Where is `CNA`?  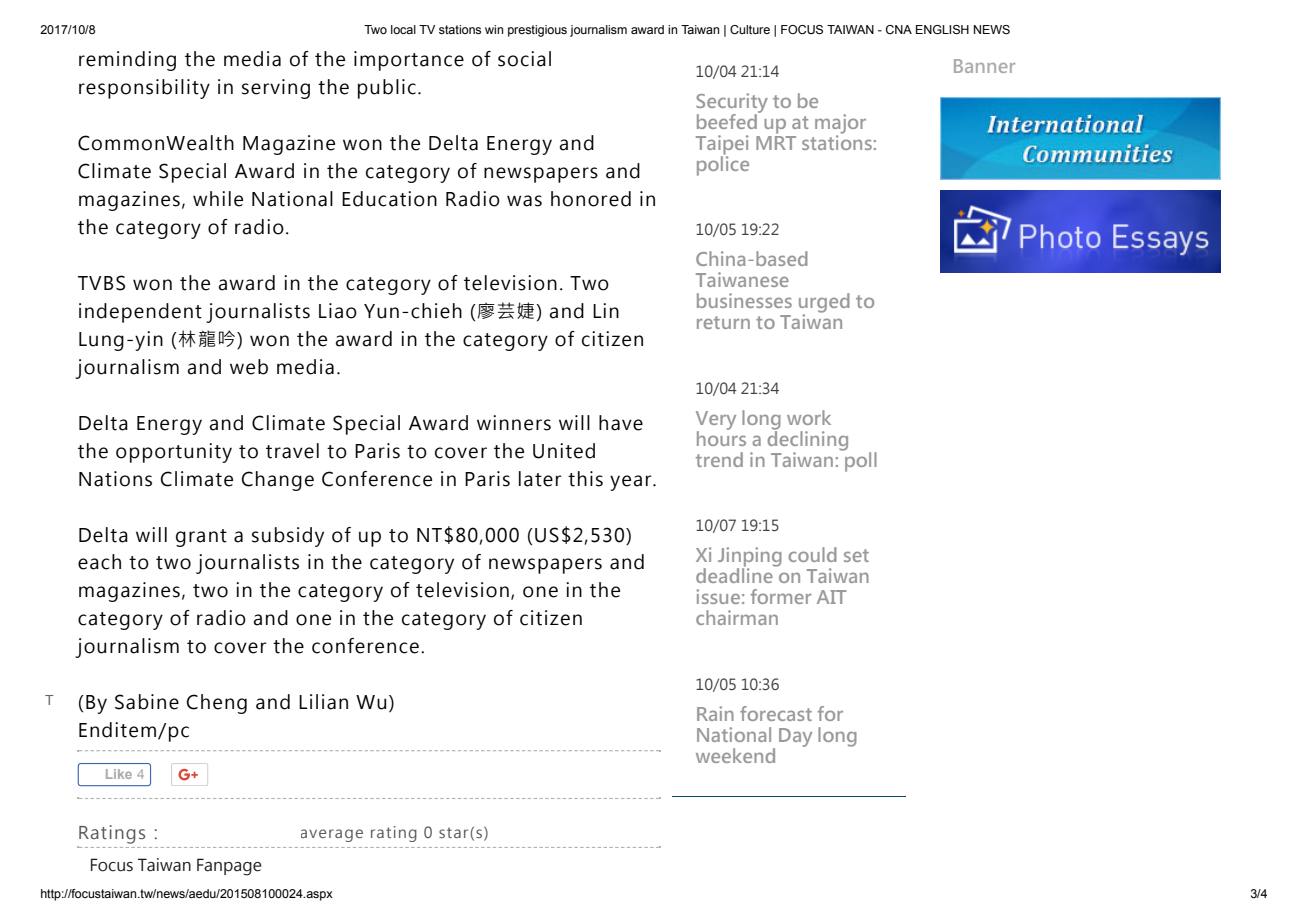
CNA is located at coordinates (899, 29).
